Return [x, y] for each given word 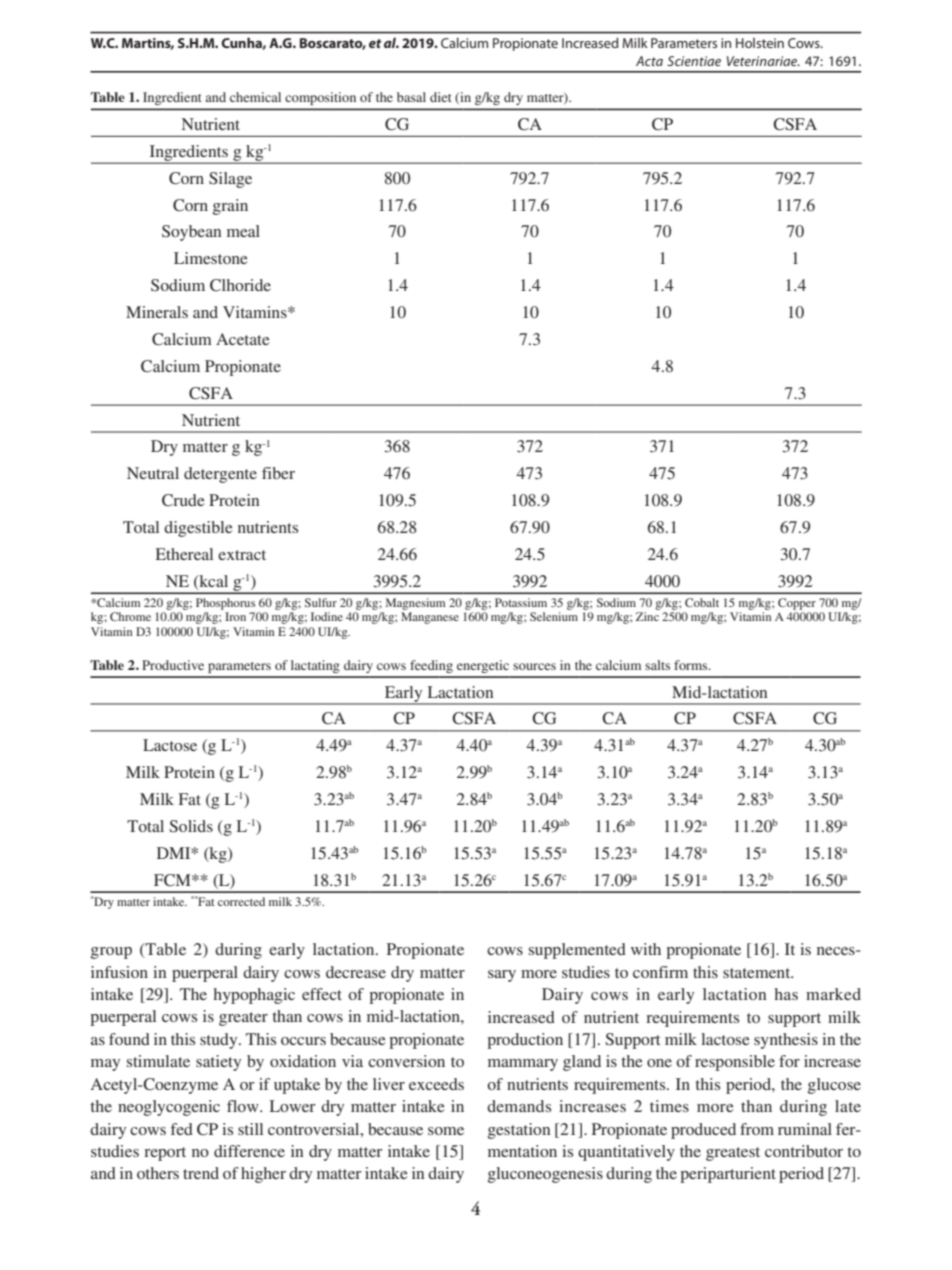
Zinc [647, 616]
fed [182, 1129]
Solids [191, 826]
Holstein [760, 43]
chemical [255, 97]
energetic [483, 666]
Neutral [153, 473]
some [446, 1131]
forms [692, 665]
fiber [278, 473]
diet [441, 97]
